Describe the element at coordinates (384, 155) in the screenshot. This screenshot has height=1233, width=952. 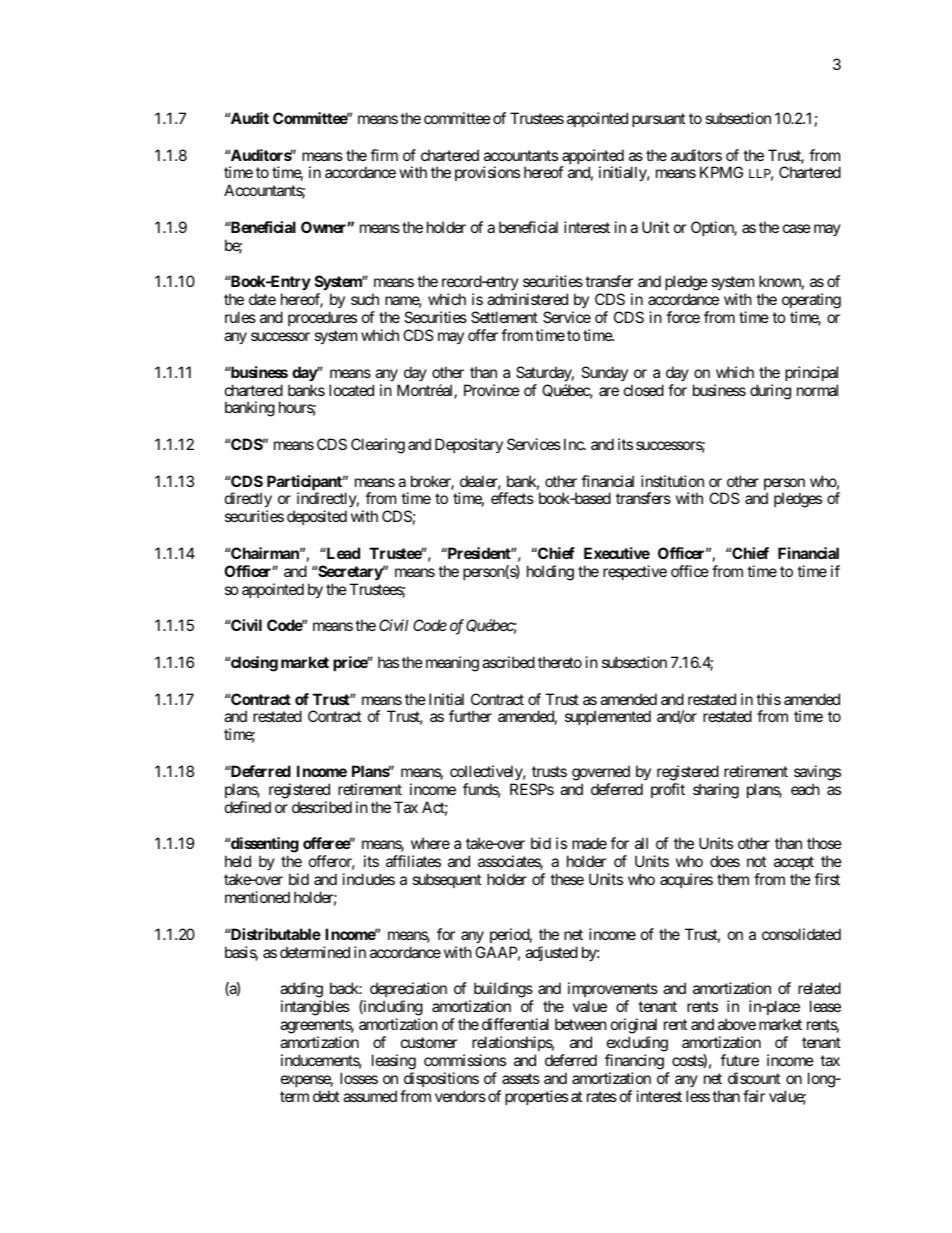
I see `firm` at that location.
